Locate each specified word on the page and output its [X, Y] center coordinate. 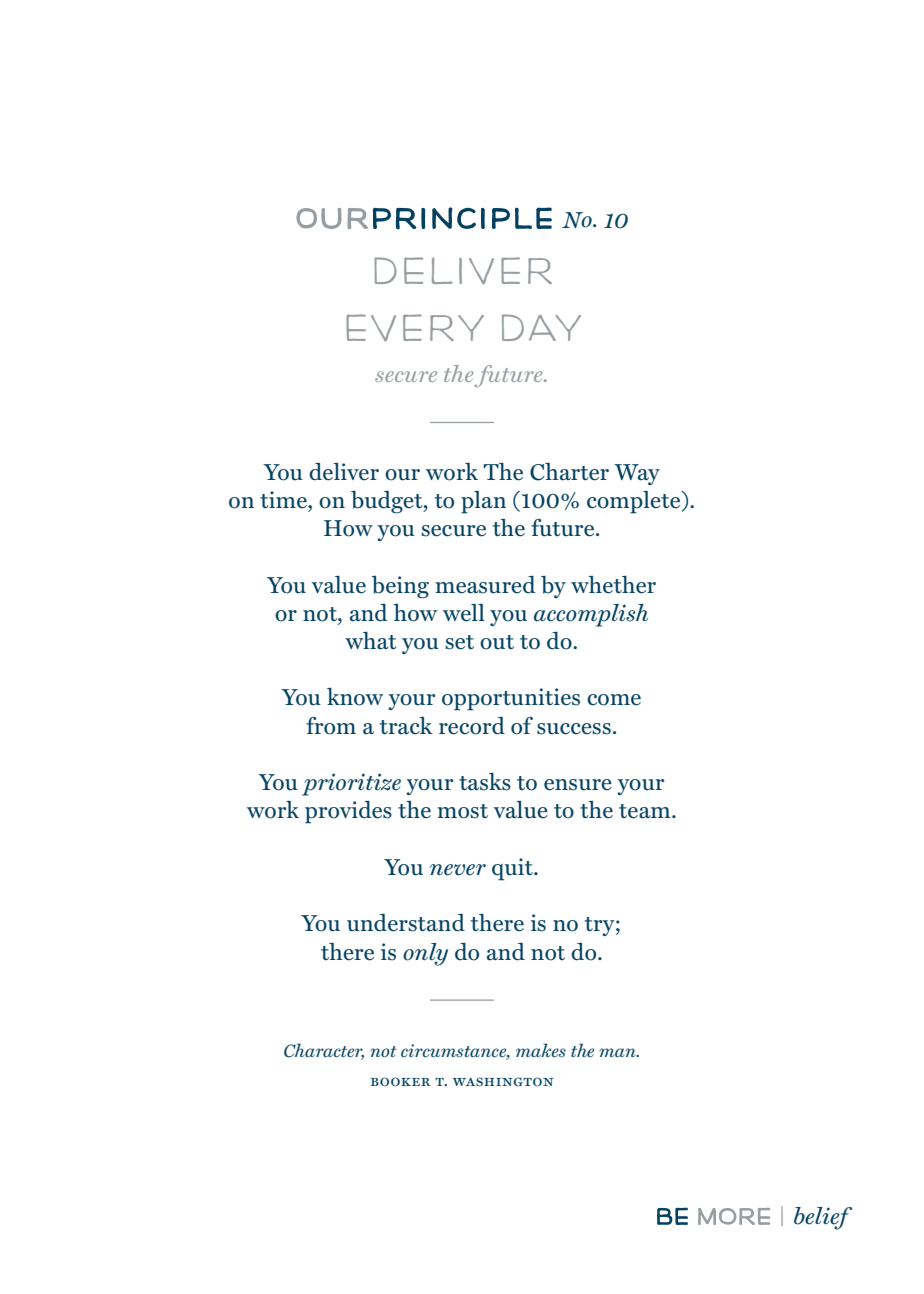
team [646, 811]
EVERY [415, 327]
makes [541, 1050]
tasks [485, 782]
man [618, 1052]
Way [637, 474]
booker [401, 1082]
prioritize [351, 784]
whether [613, 585]
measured [485, 585]
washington [503, 1082]
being [400, 587]
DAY [541, 327]
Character [324, 1051]
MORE [734, 1216]
